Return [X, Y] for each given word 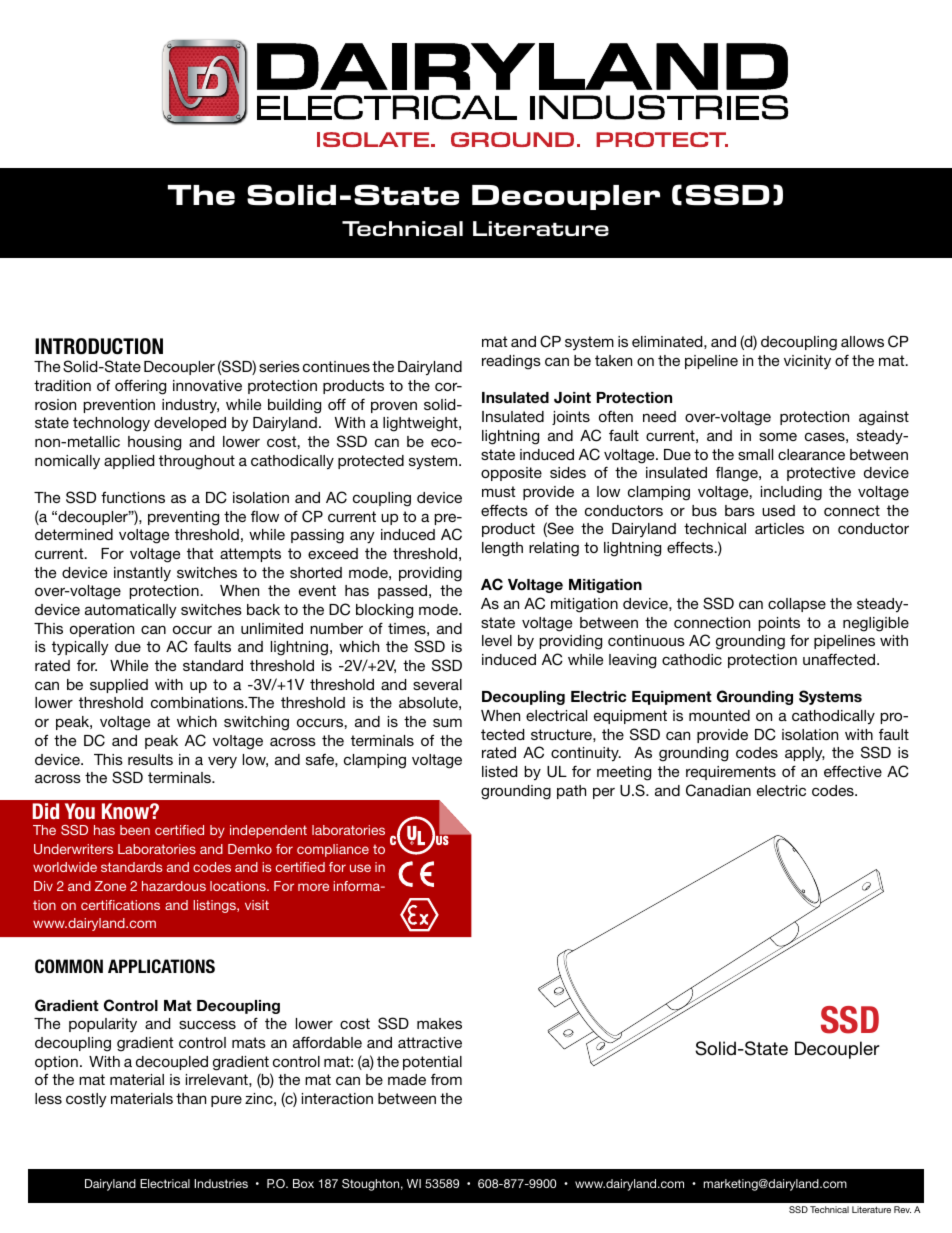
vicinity [807, 362]
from [446, 1079]
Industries [221, 1183]
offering [140, 387]
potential [432, 1063]
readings [511, 362]
